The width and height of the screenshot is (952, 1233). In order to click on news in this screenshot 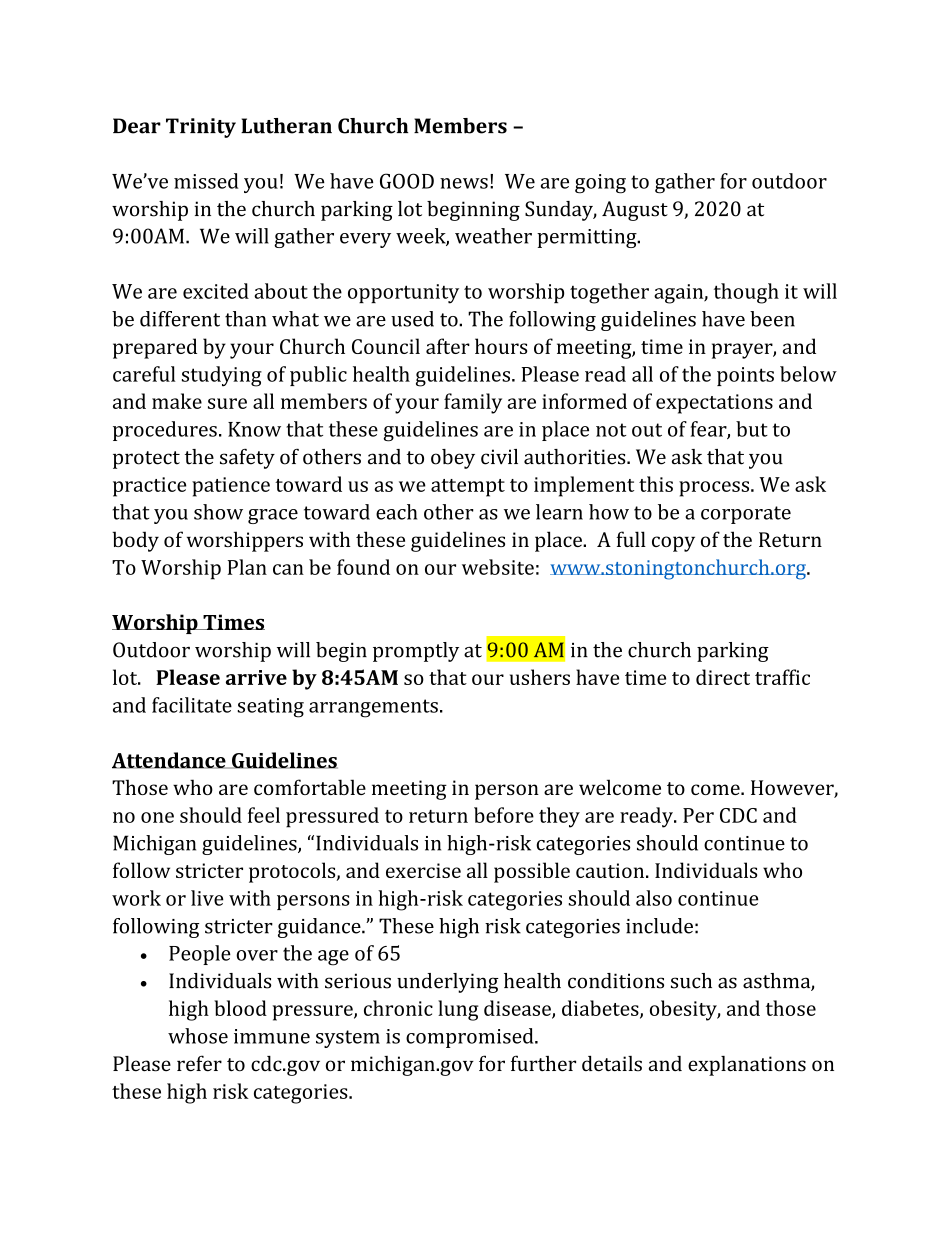, I will do `click(464, 183)`.
